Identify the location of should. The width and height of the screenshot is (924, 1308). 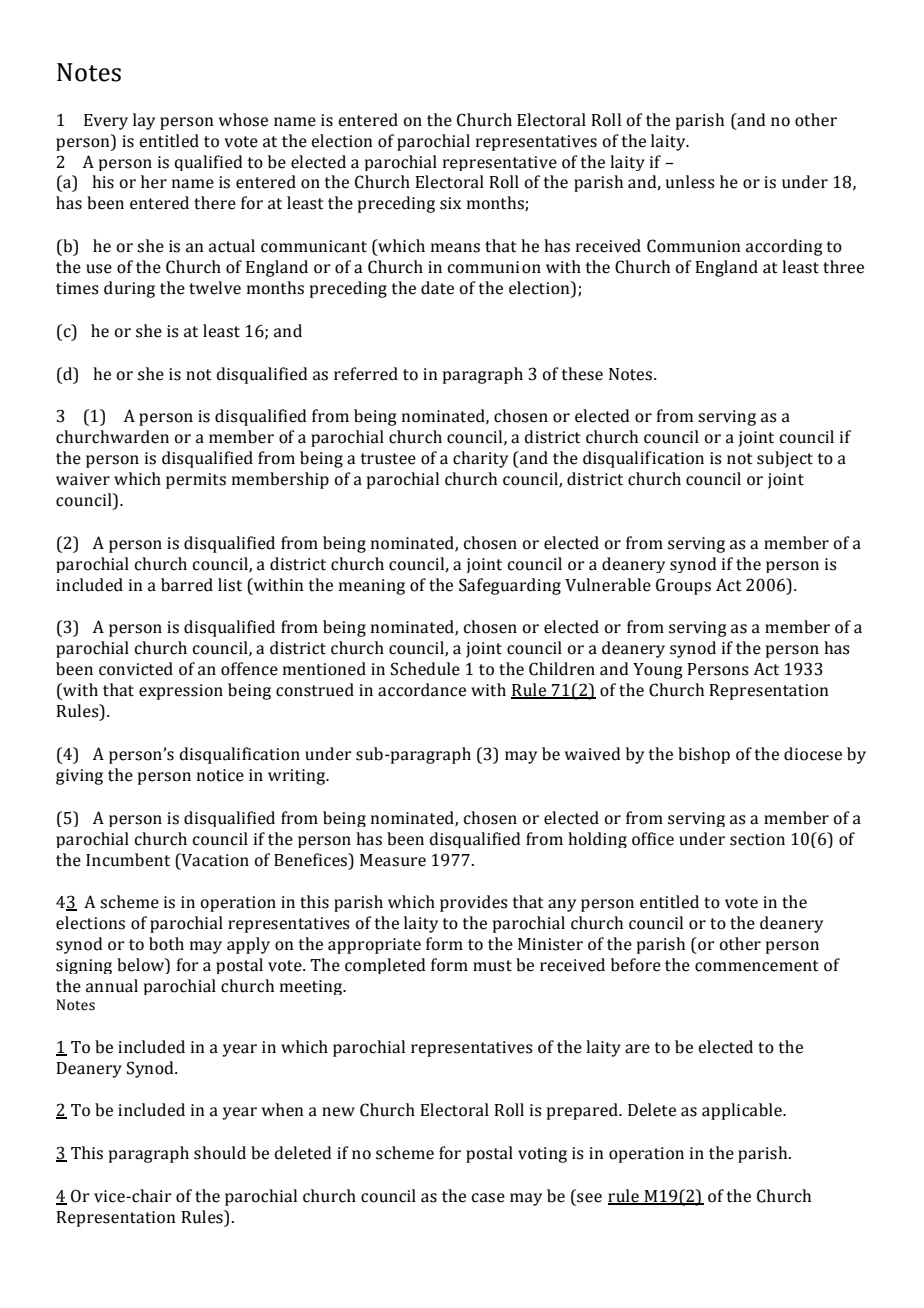
(220, 1153).
